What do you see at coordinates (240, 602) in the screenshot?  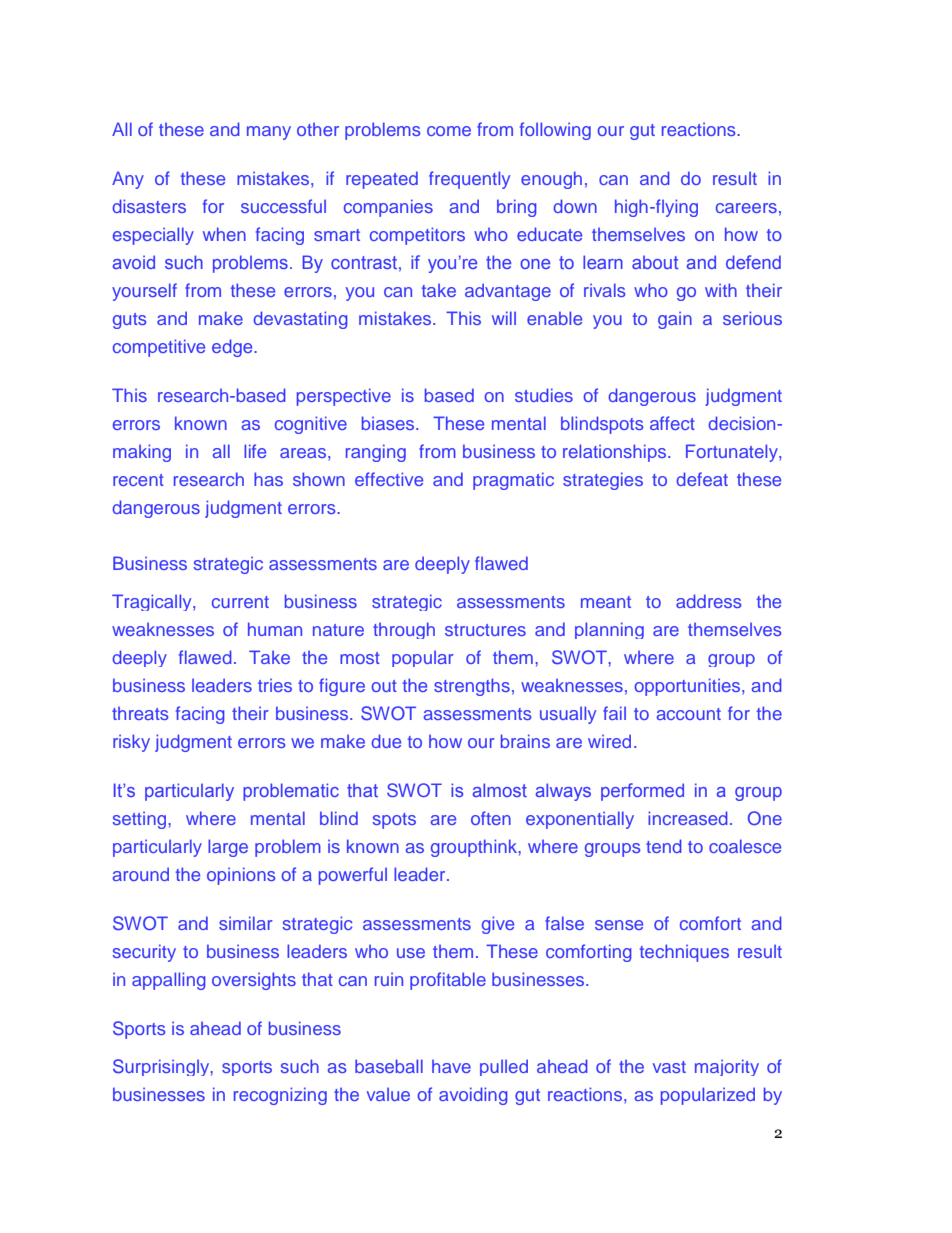 I see `current` at bounding box center [240, 602].
